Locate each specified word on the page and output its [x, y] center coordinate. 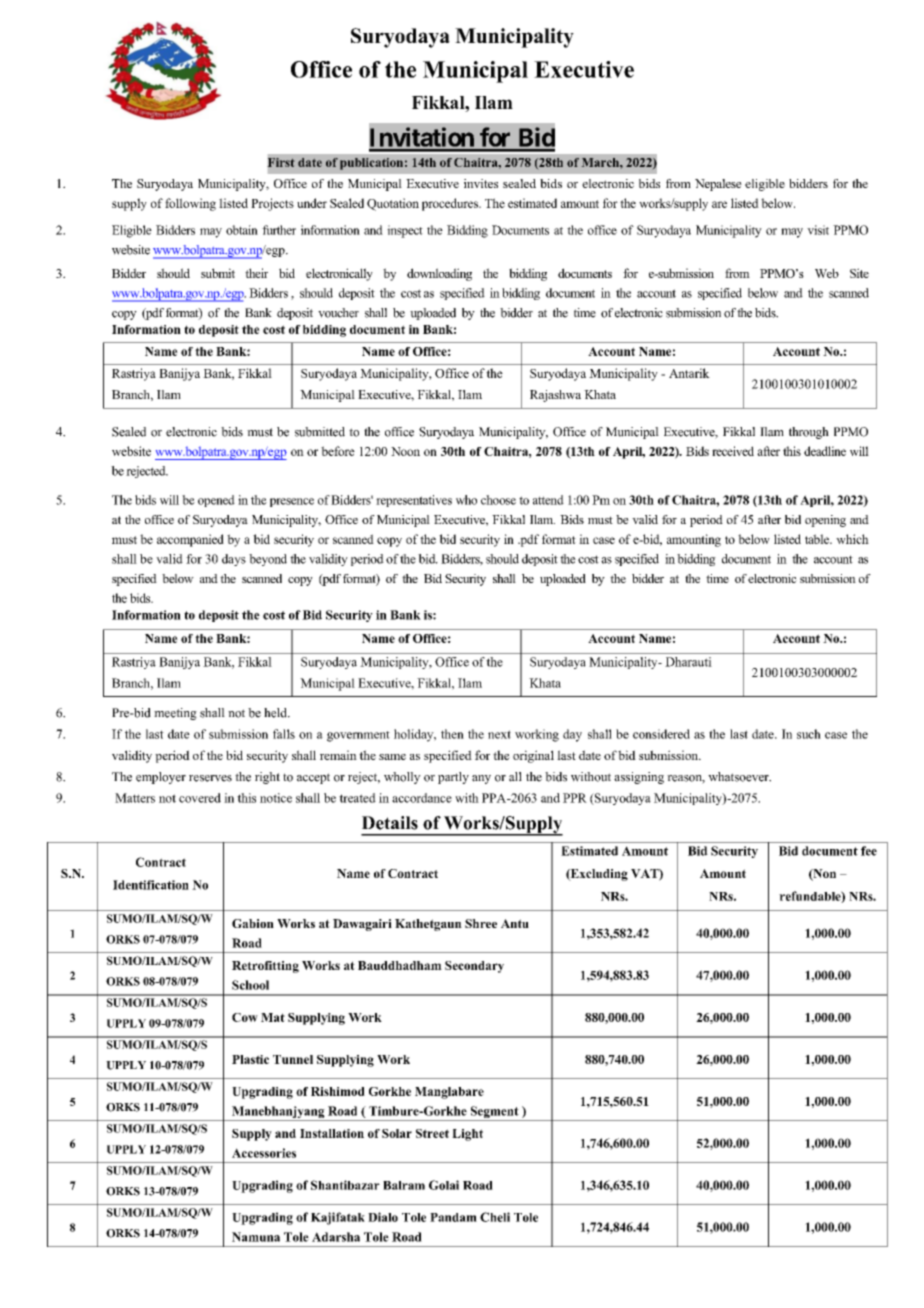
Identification [151, 885]
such [809, 734]
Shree [481, 923]
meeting [175, 714]
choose [498, 500]
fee [869, 851]
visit [818, 230]
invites [481, 183]
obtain [242, 230]
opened [216, 501]
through [809, 433]
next [499, 734]
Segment [494, 1113]
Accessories [264, 1153]
